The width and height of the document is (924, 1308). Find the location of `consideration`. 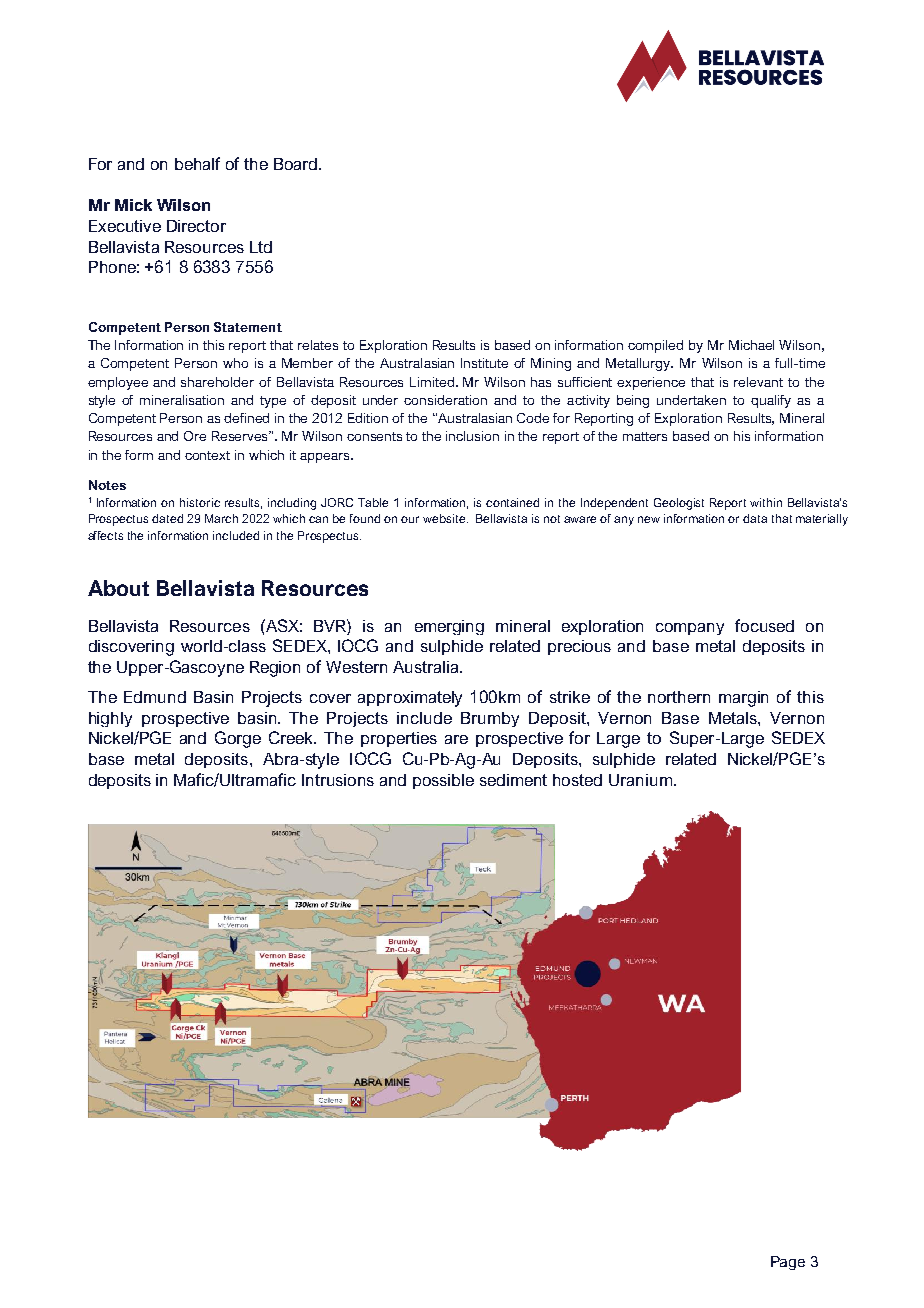

consideration is located at coordinates (445, 400).
